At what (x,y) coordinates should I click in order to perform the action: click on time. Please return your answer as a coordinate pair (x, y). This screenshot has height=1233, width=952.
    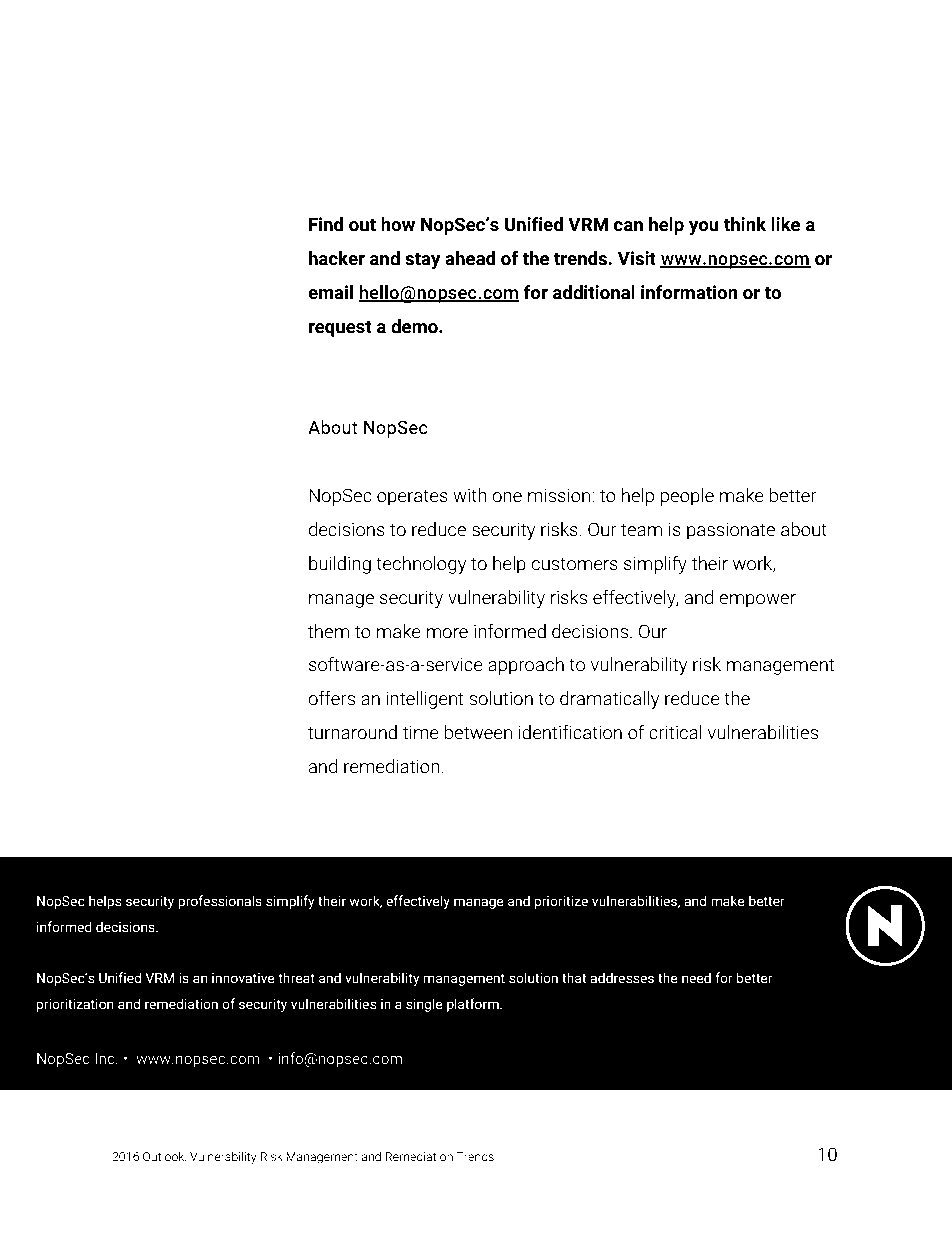
    Looking at the image, I should click on (420, 732).
